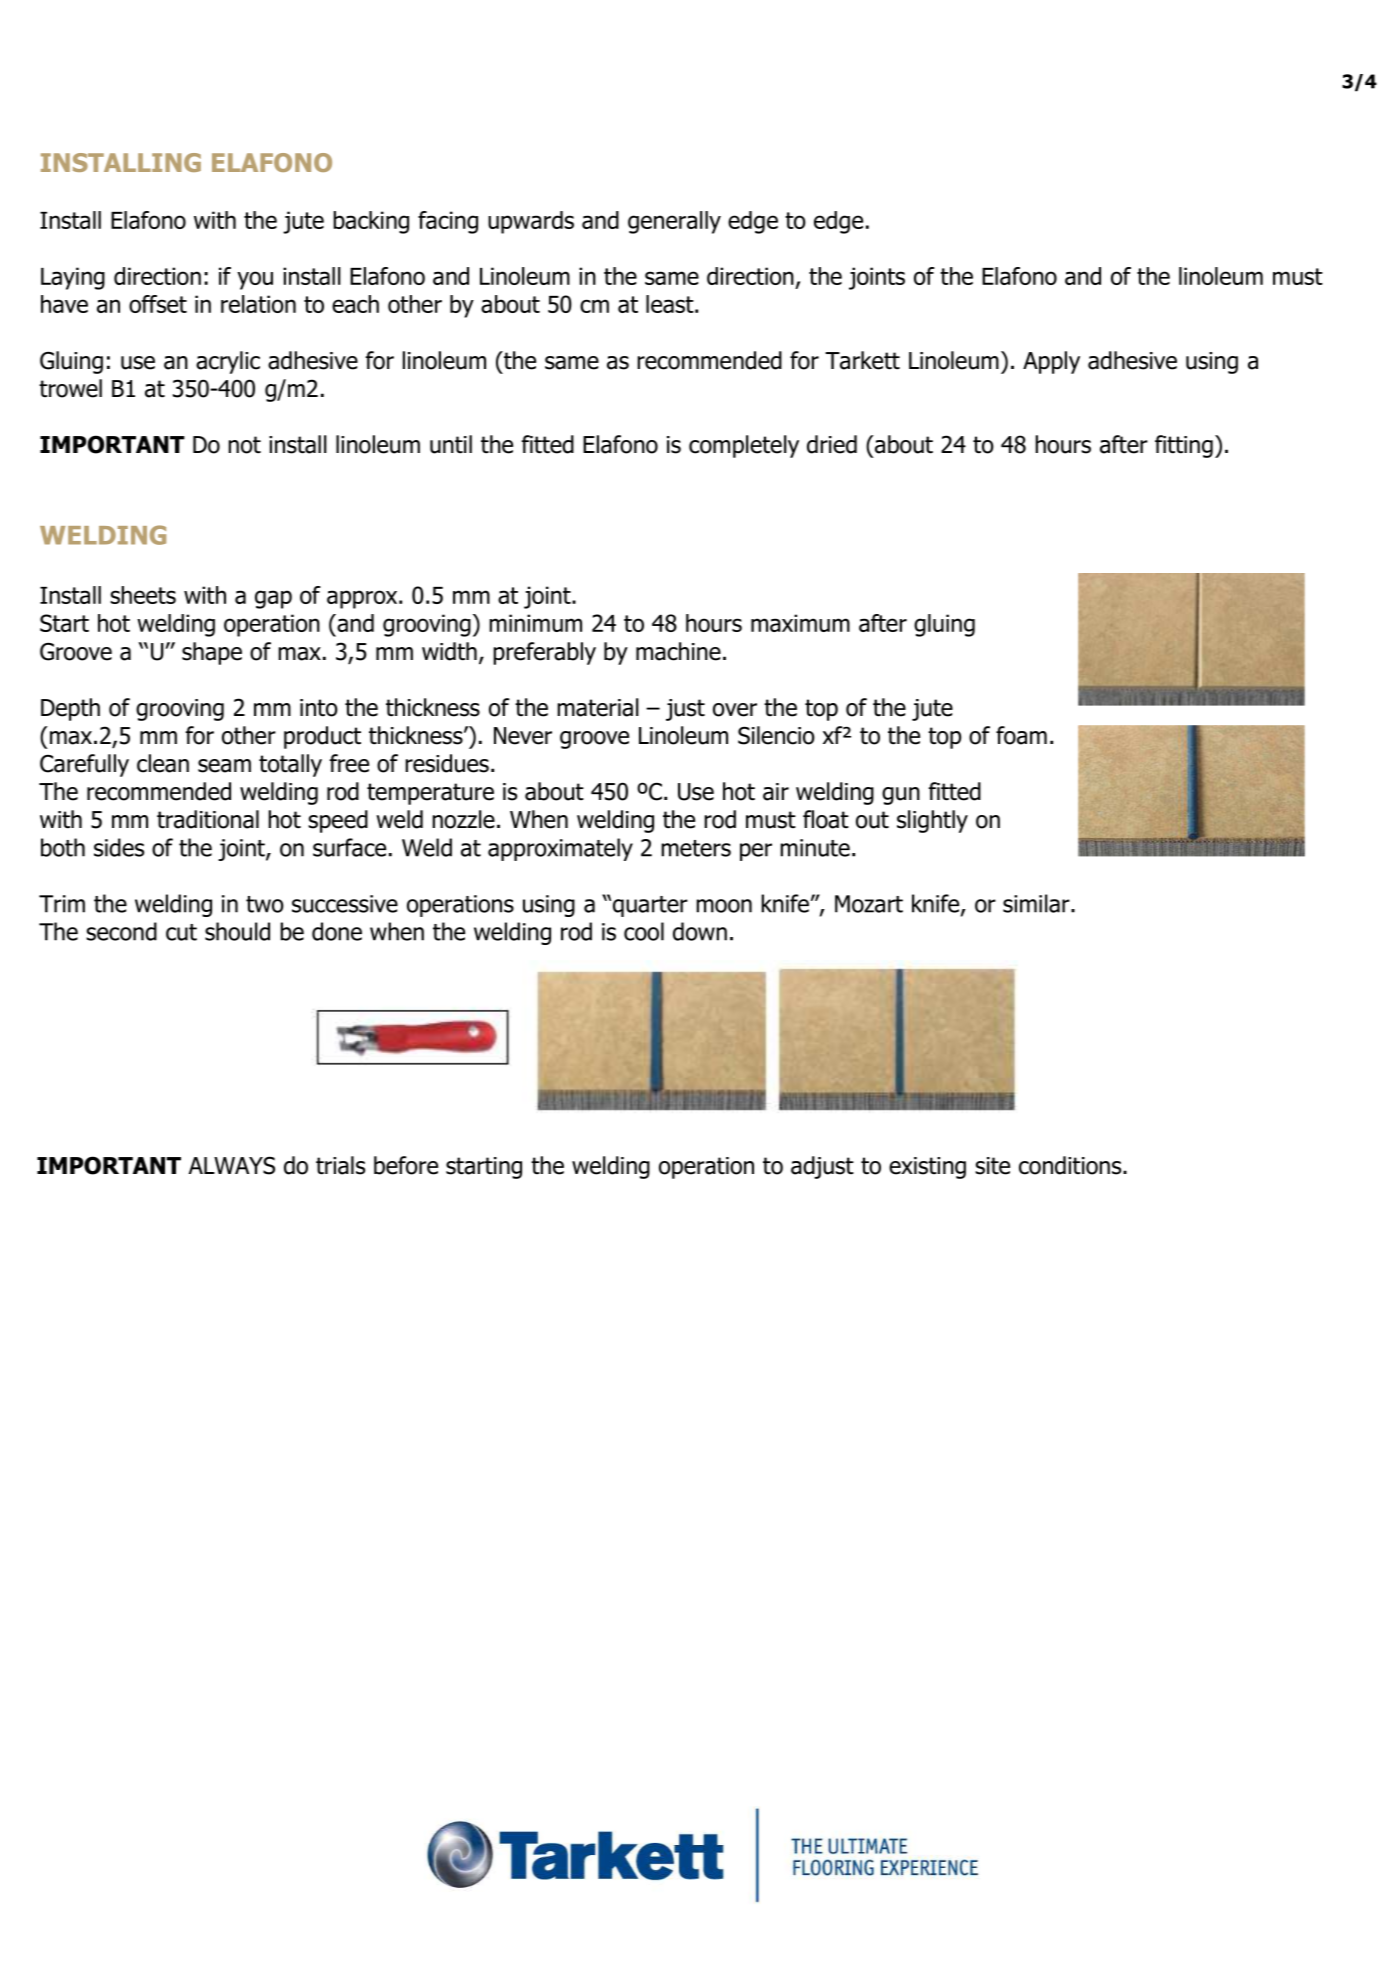 This screenshot has height=1967, width=1390. I want to click on shape, so click(212, 653).
